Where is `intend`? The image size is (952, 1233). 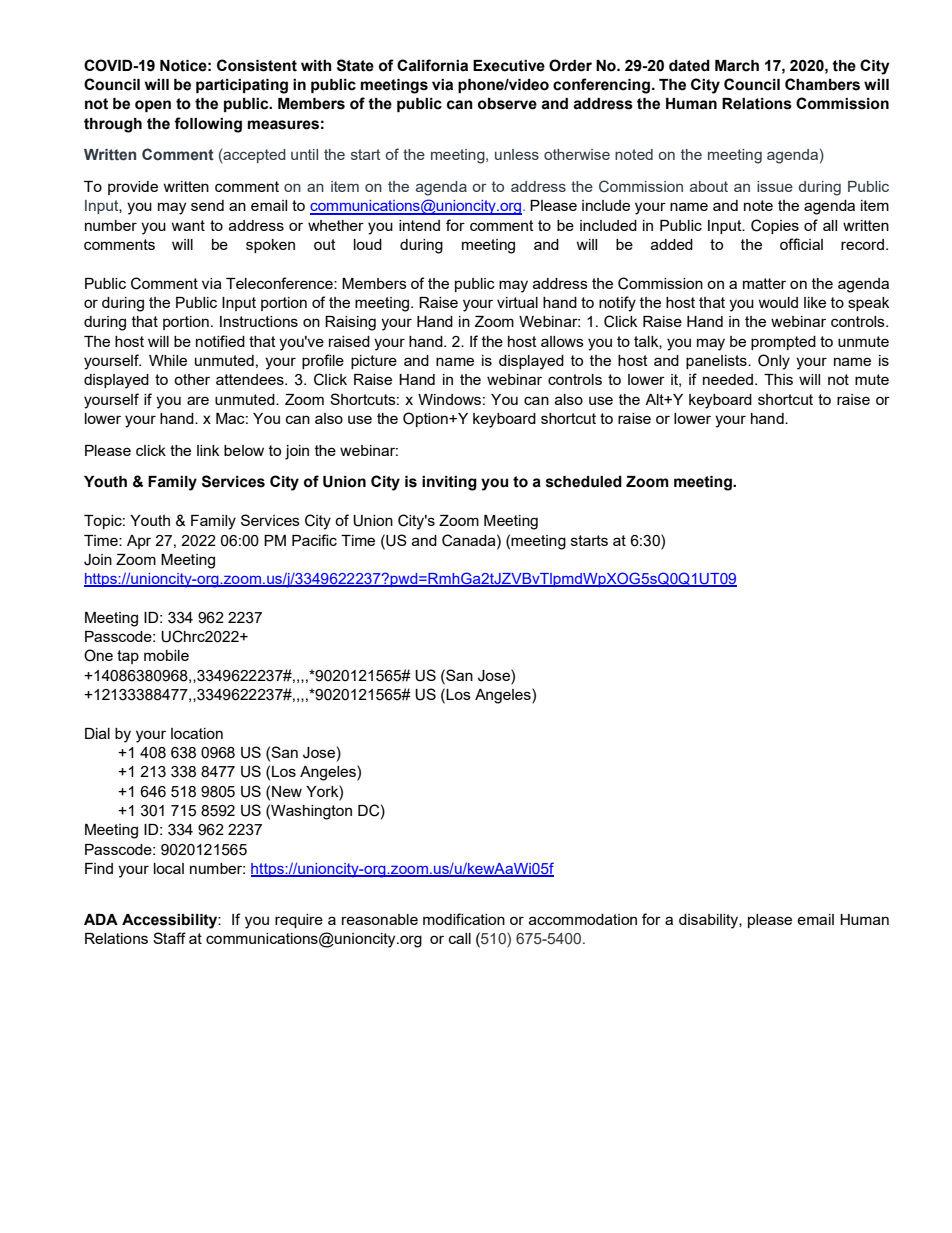 intend is located at coordinates (419, 225).
